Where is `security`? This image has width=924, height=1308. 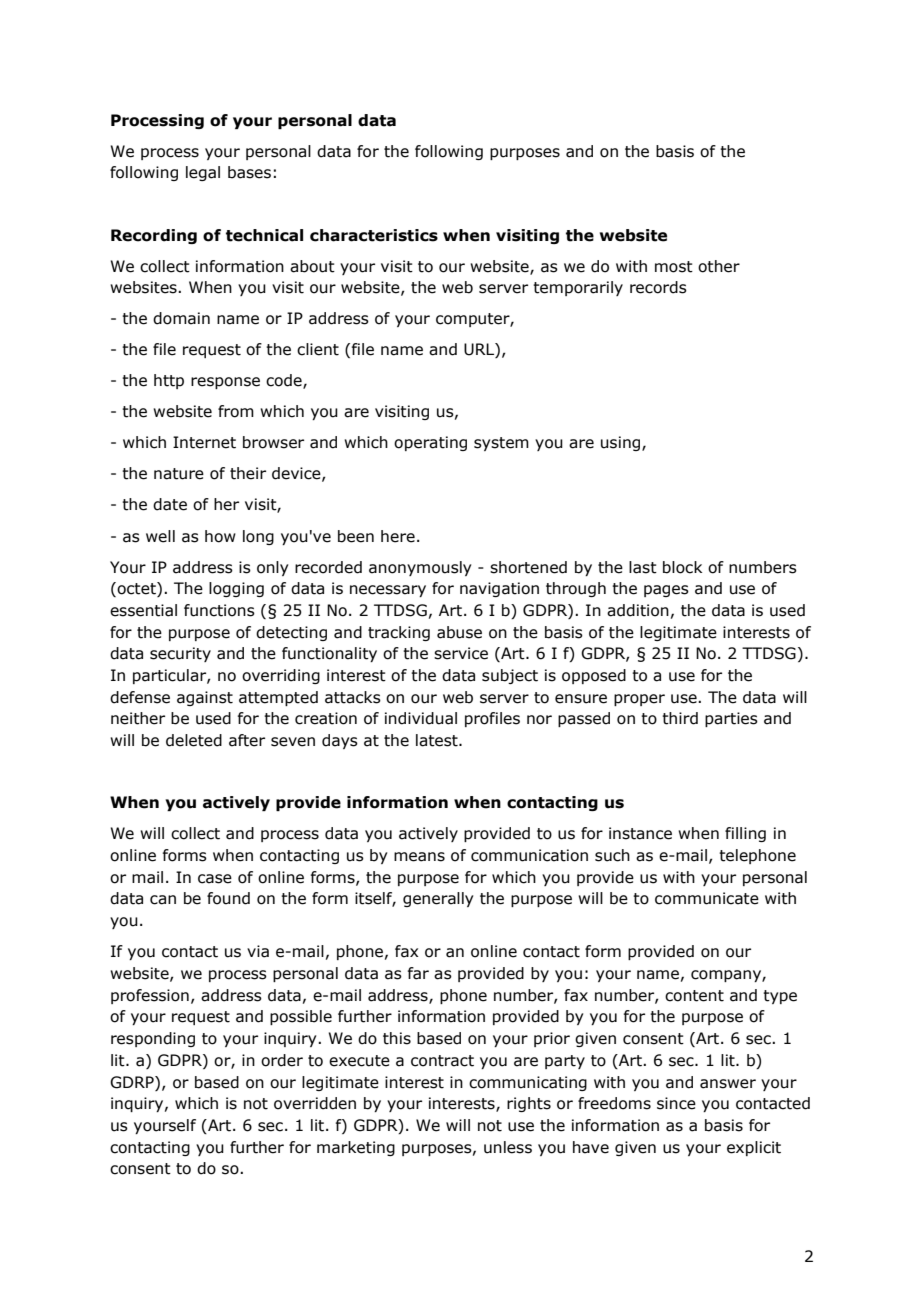 security is located at coordinates (180, 654).
